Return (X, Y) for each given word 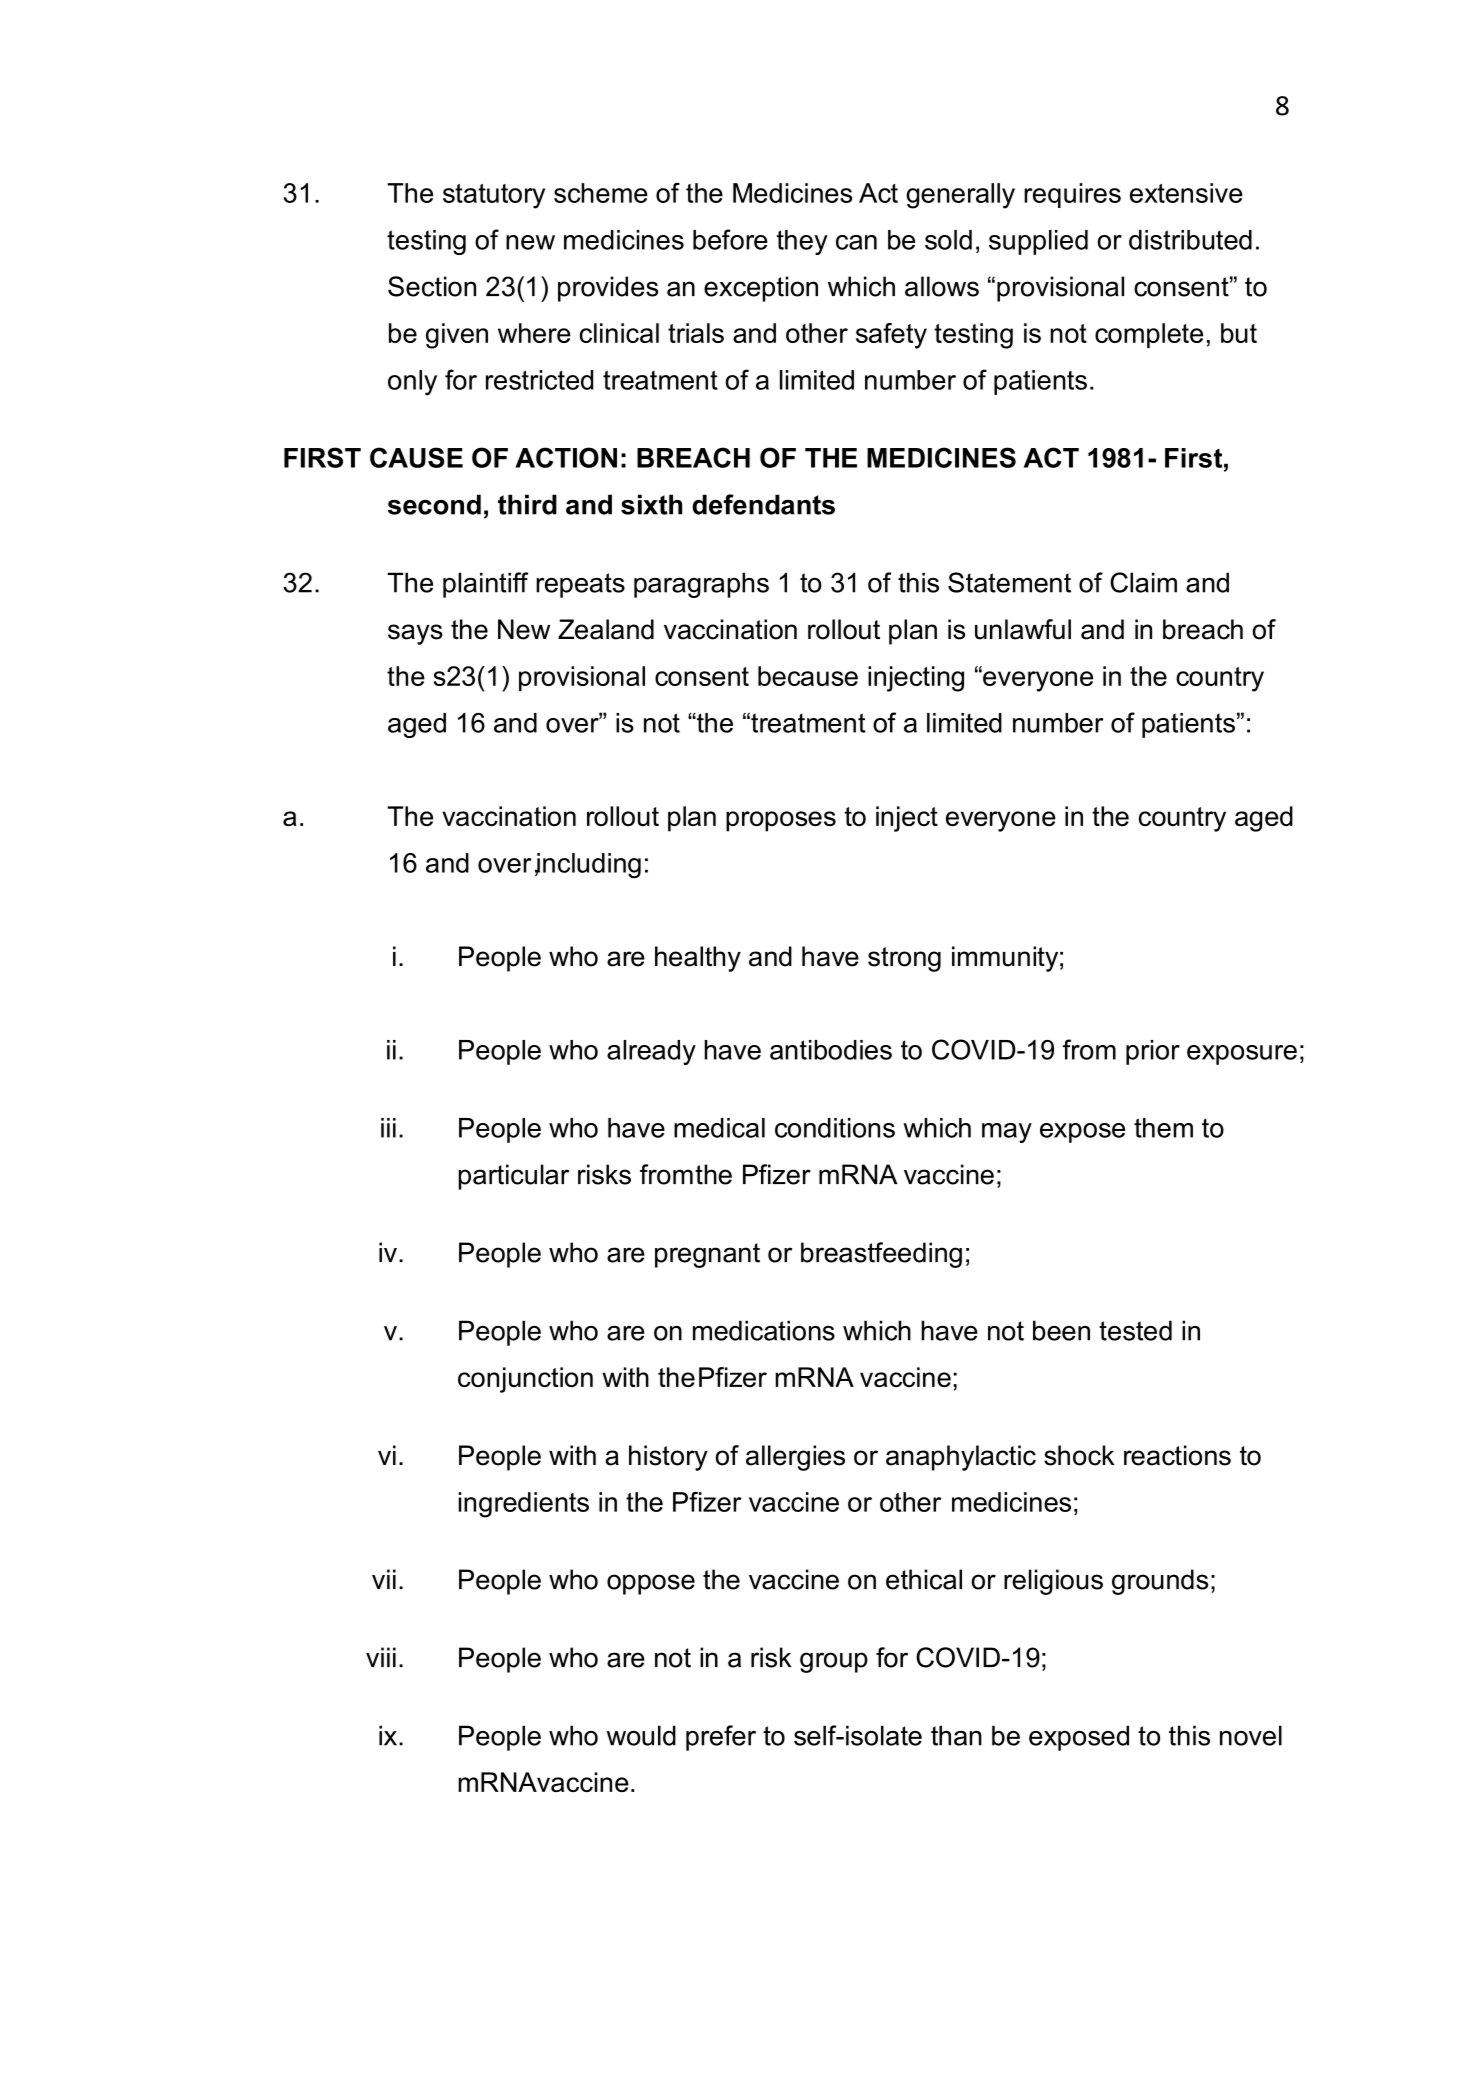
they (802, 242)
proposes (781, 821)
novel (1251, 1735)
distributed (1190, 240)
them (1163, 1128)
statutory (494, 196)
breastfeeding (881, 1255)
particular (513, 1177)
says (415, 634)
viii (381, 1657)
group (834, 1662)
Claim (1143, 582)
